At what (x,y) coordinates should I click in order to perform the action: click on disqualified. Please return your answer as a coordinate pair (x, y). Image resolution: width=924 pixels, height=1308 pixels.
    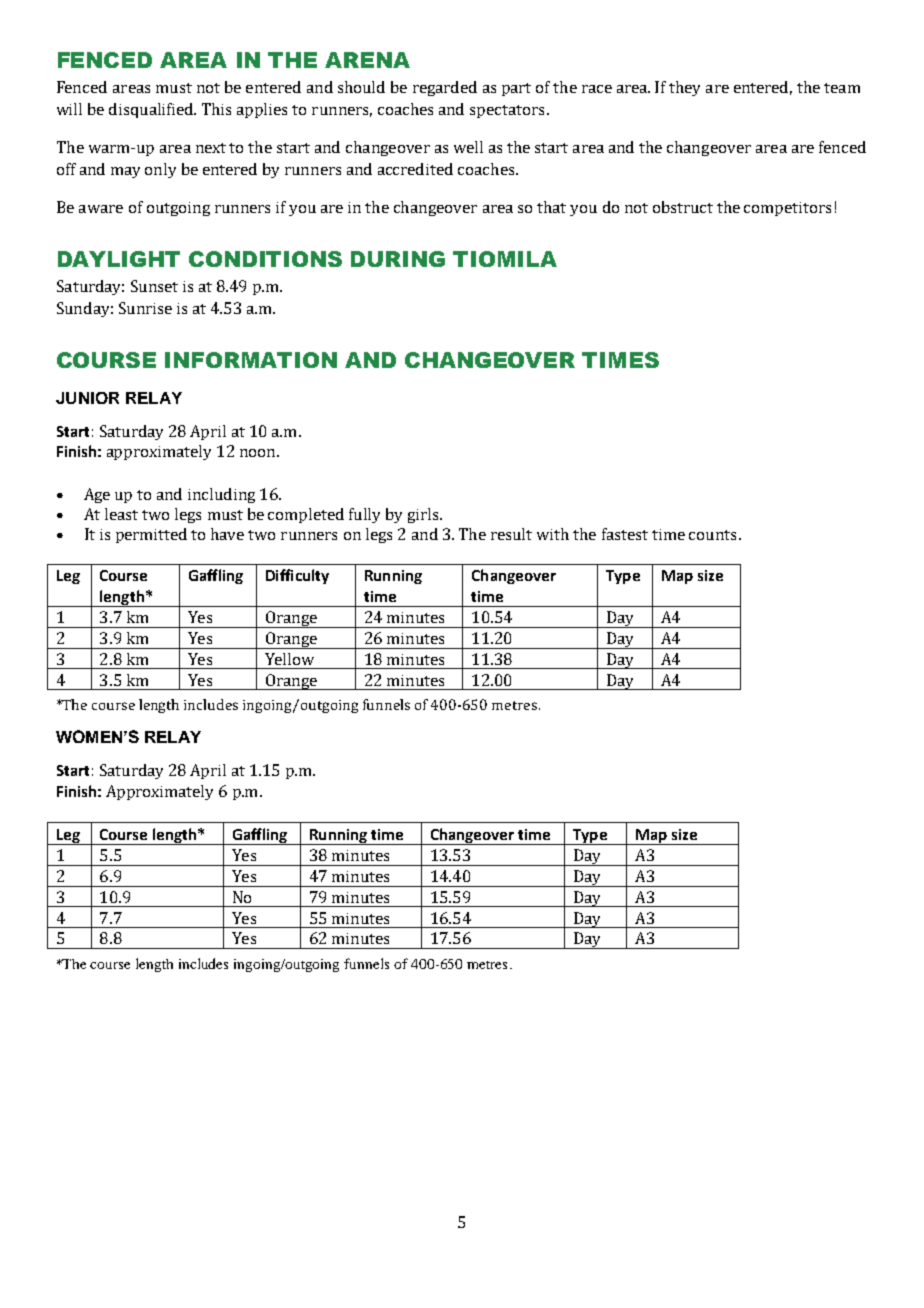
    Looking at the image, I should click on (152, 110).
